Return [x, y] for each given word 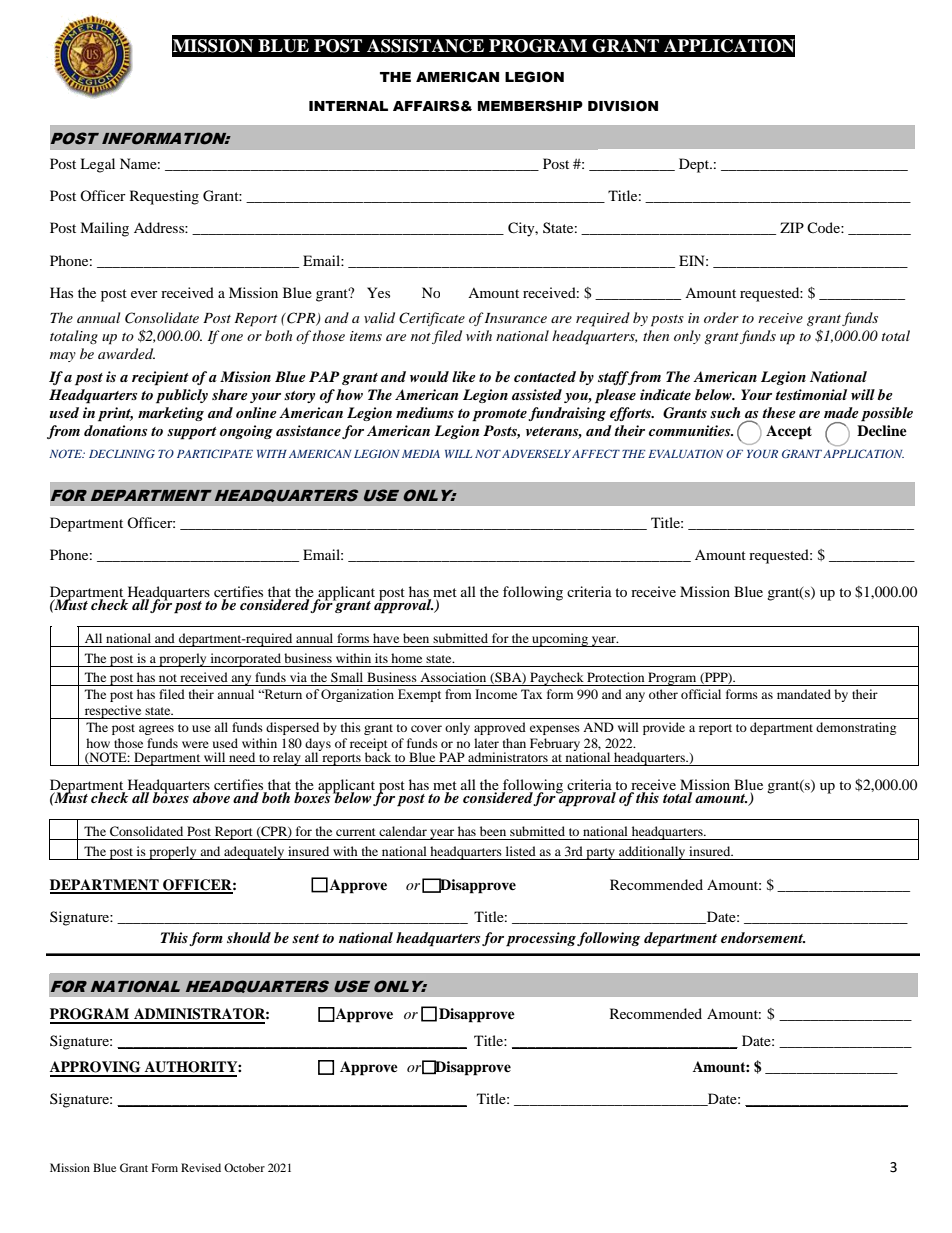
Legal [97, 165]
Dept [695, 165]
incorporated [245, 660]
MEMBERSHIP [530, 106]
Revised [201, 1167]
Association [453, 677]
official [701, 694]
